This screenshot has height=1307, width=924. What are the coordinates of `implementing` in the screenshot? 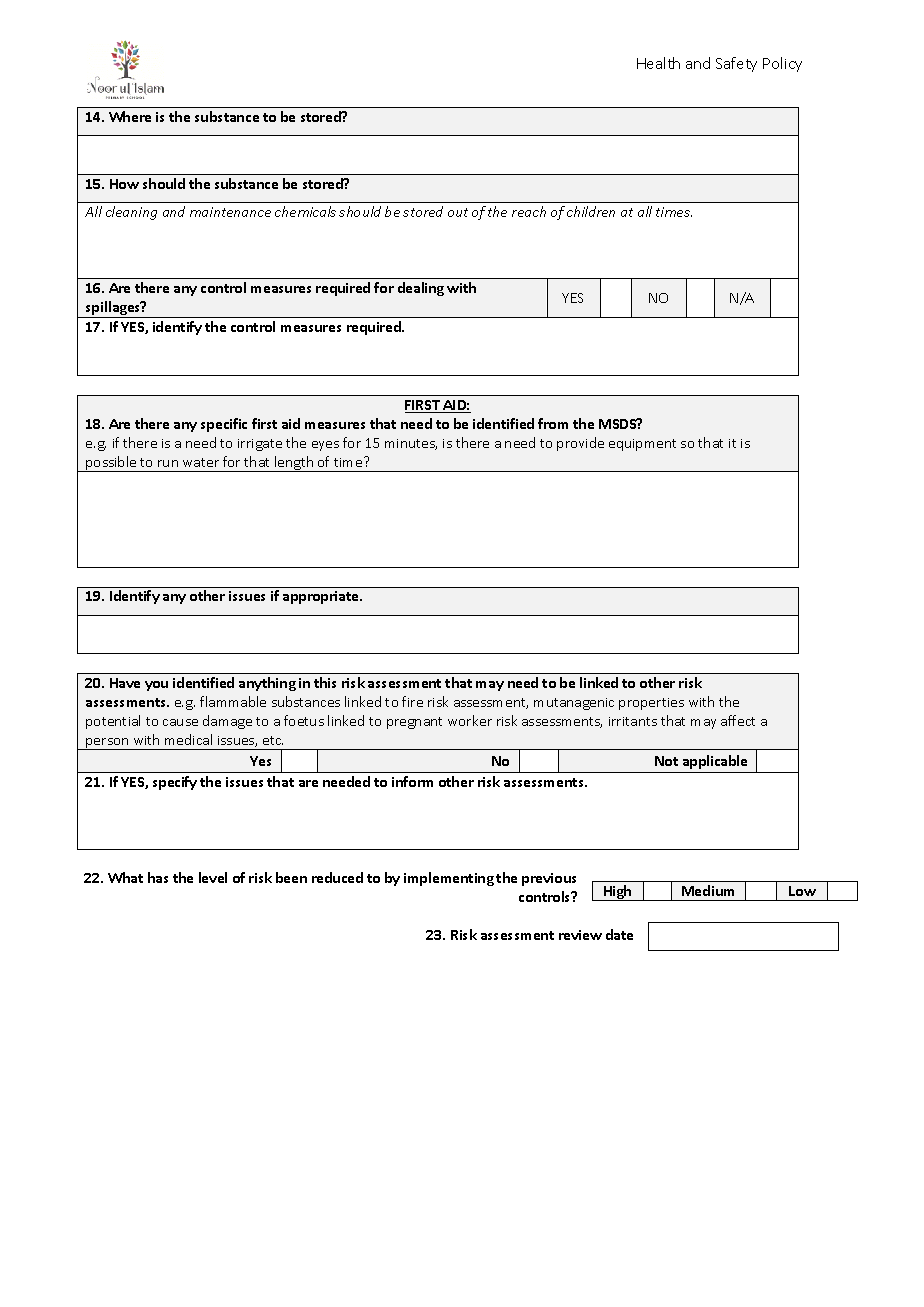 It's located at (449, 879).
